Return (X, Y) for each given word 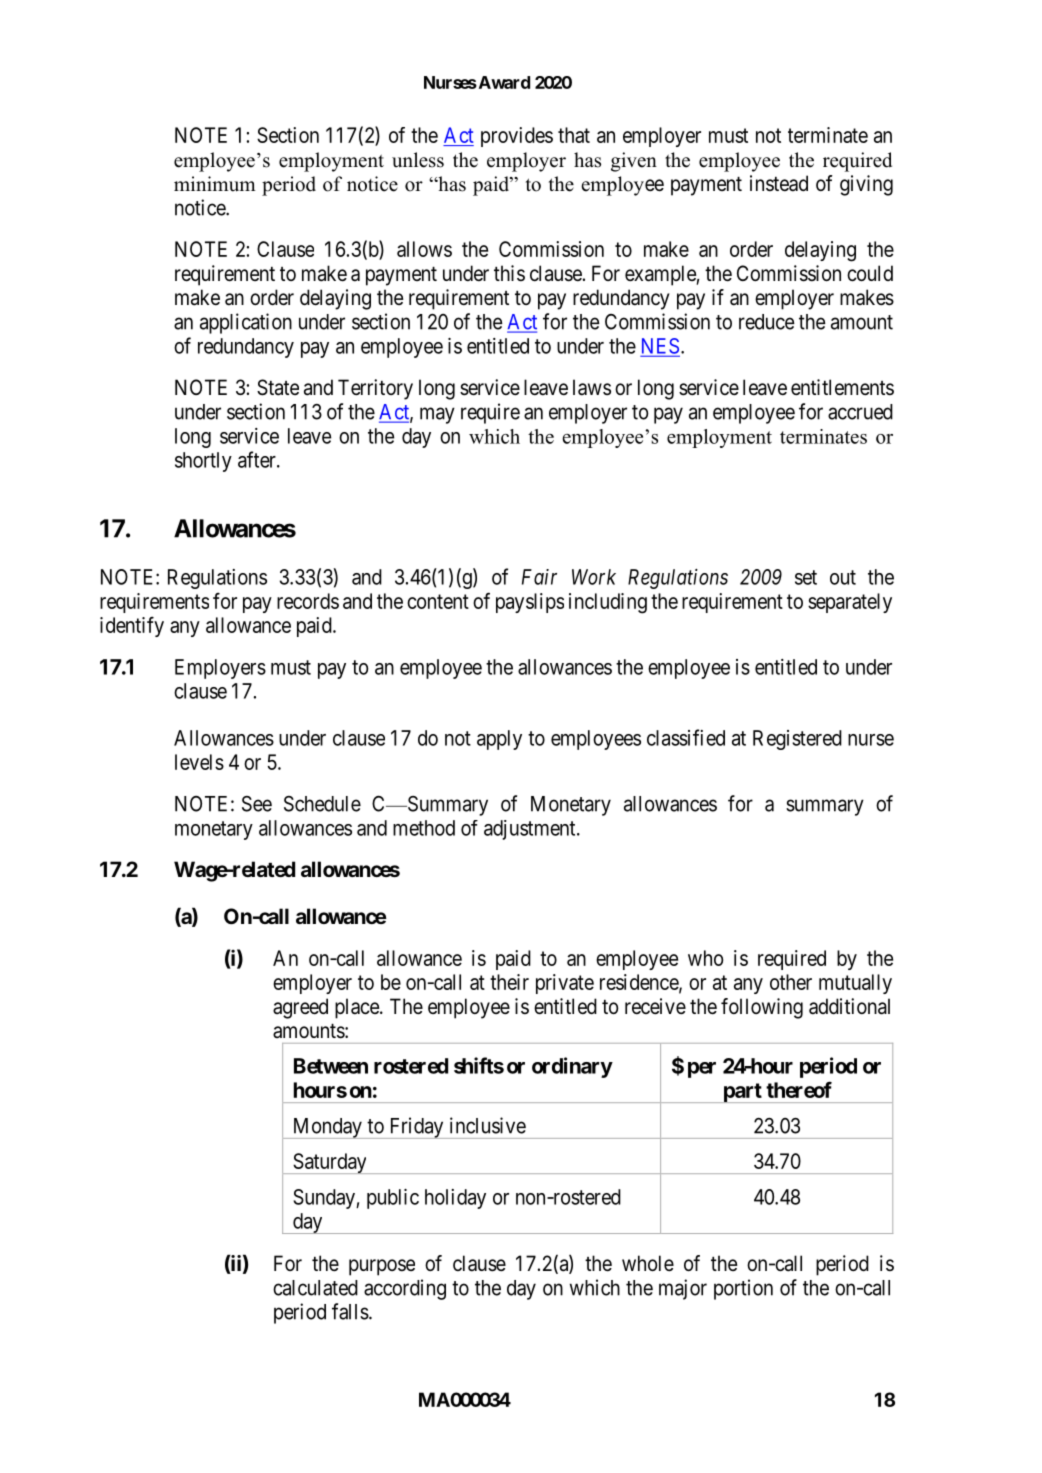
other (791, 982)
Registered (797, 740)
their (509, 982)
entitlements (842, 387)
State (278, 387)
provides (517, 137)
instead (779, 183)
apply (499, 740)
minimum (215, 184)
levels (199, 762)
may (437, 415)
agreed (300, 1008)
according (405, 1289)
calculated (315, 1288)
